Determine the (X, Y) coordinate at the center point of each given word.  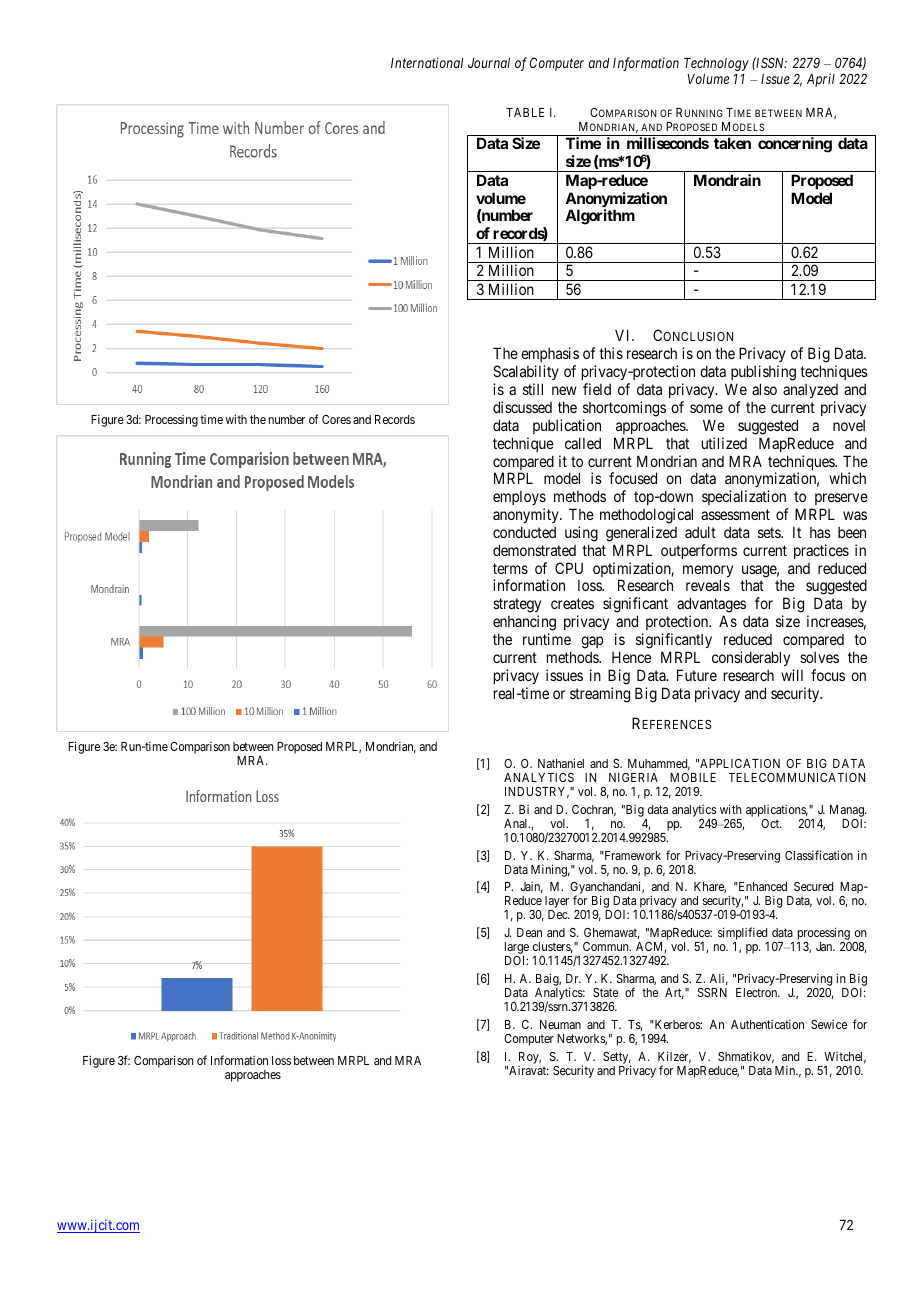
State (605, 992)
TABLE (525, 112)
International (427, 62)
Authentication (767, 1024)
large (517, 949)
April (821, 80)
